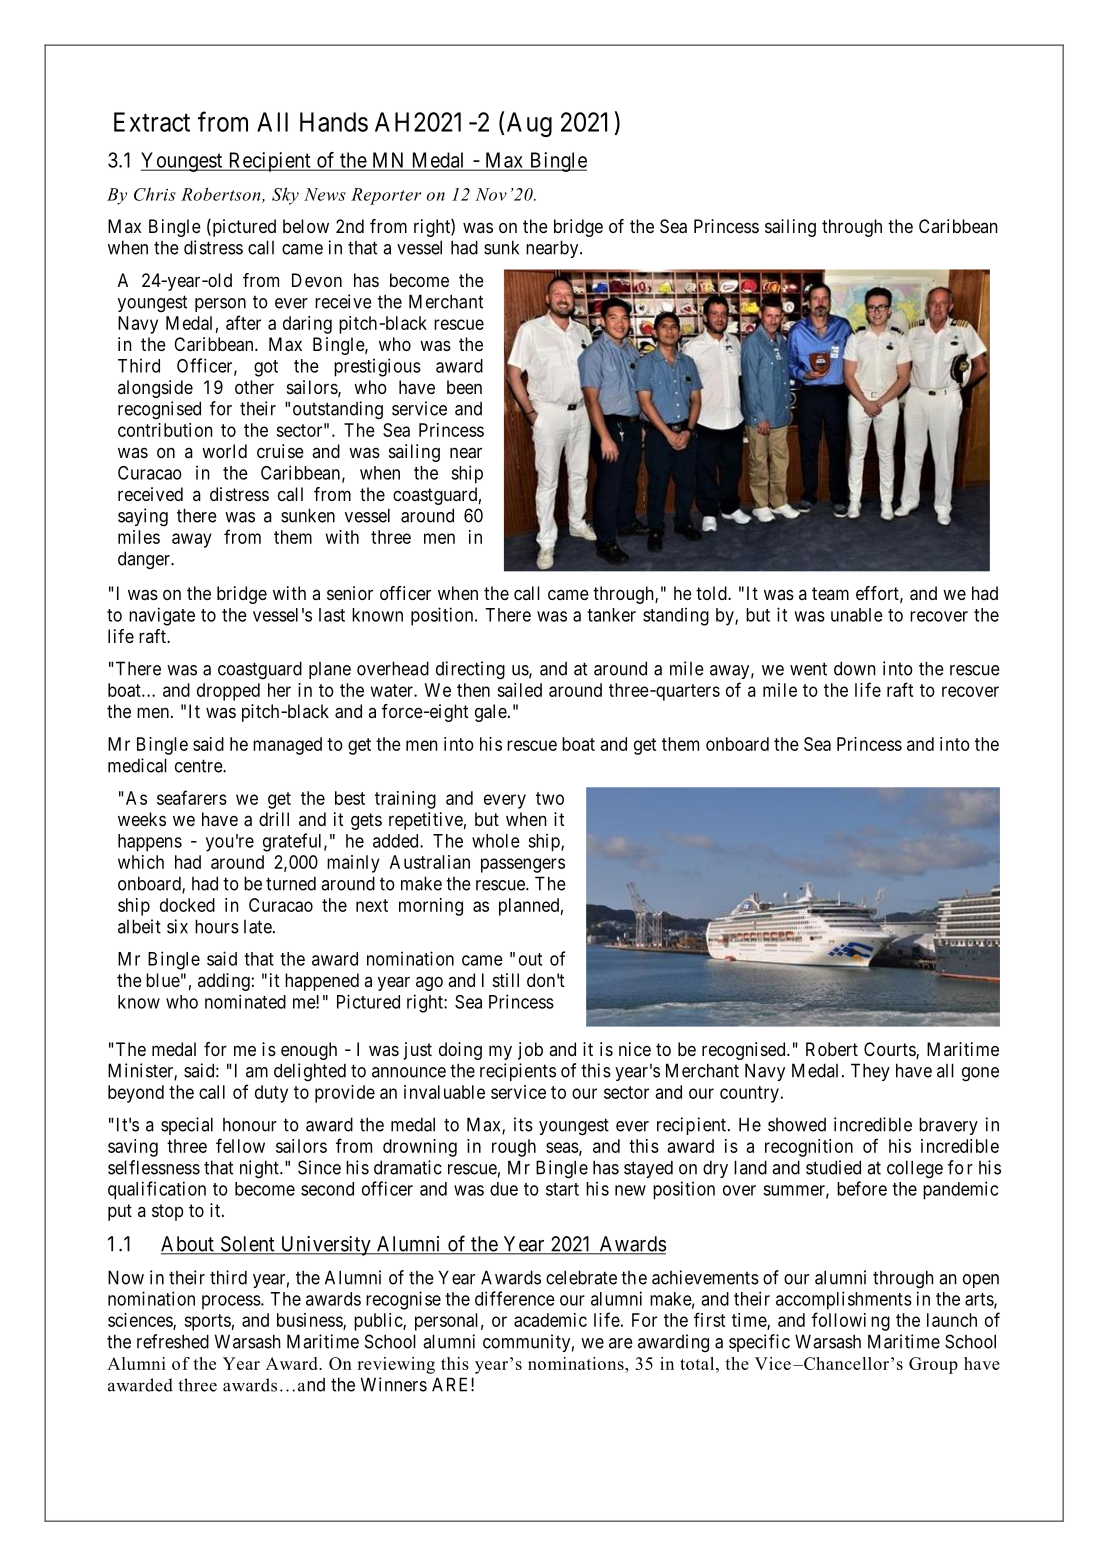 The image size is (1108, 1566). Describe the element at coordinates (217, 926) in the document. I see `hours` at that location.
